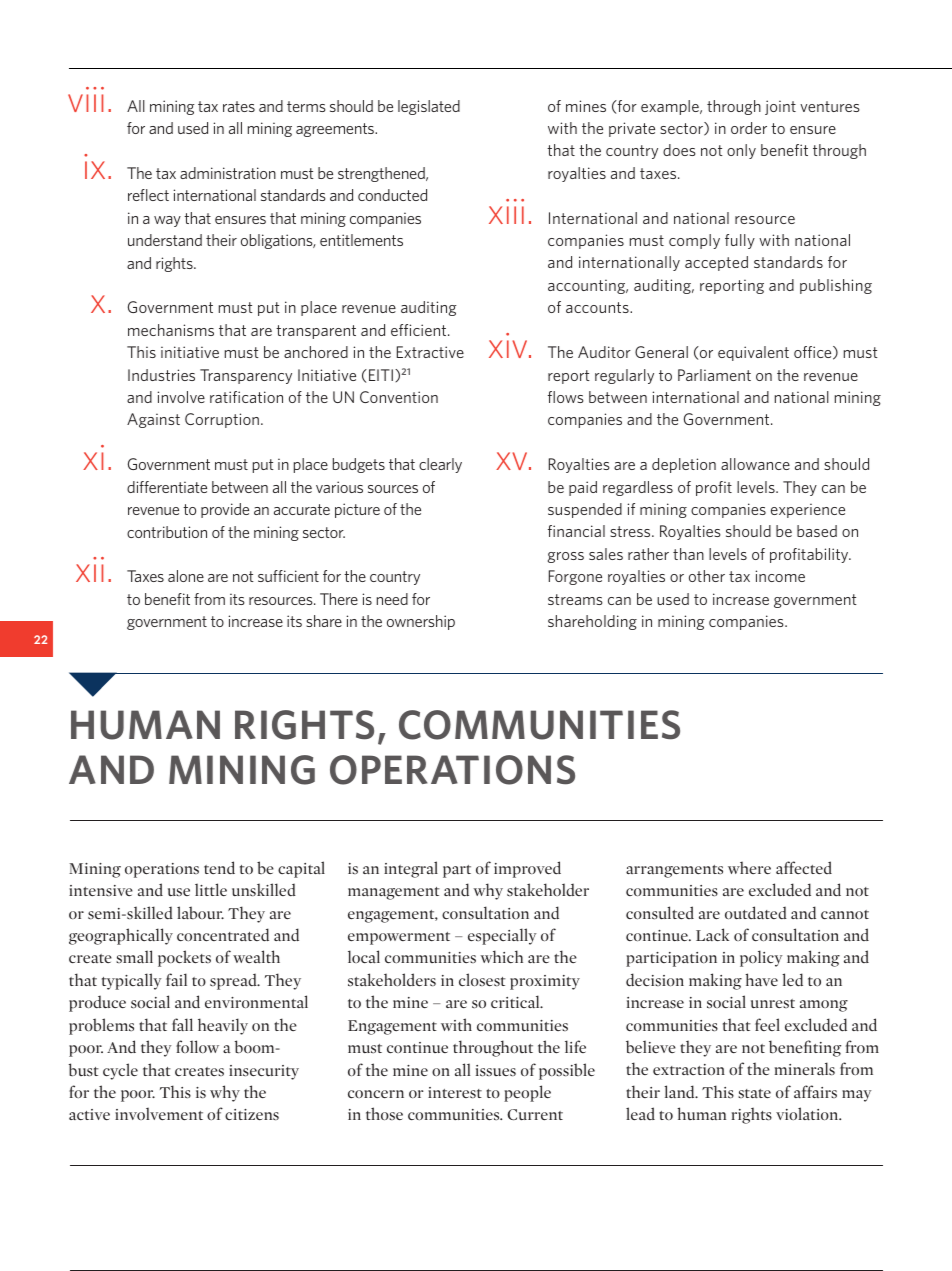 This image has height=1271, width=952. What do you see at coordinates (197, 1046) in the image?
I see `follow` at bounding box center [197, 1046].
